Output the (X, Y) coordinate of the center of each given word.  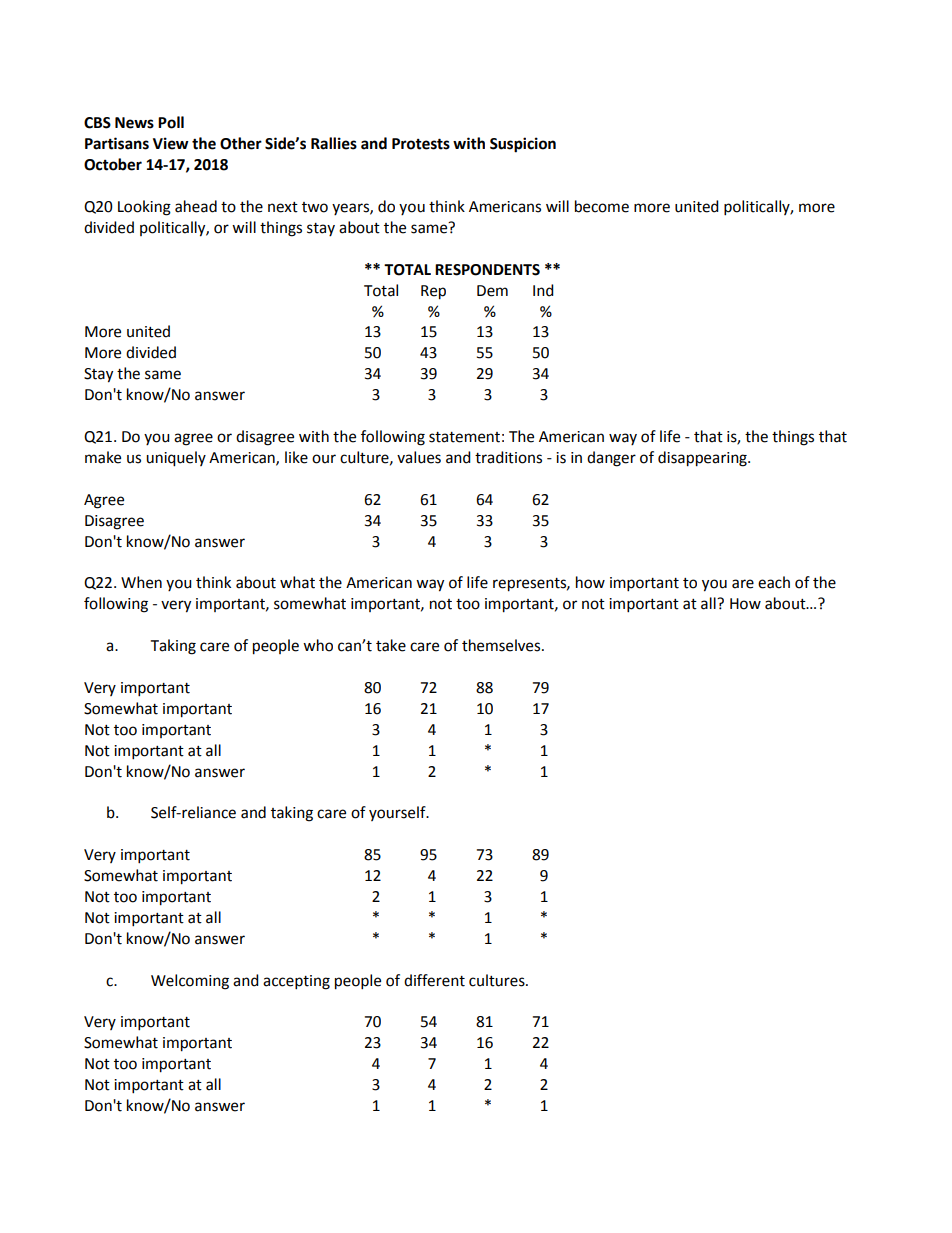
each (774, 582)
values (419, 457)
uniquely (176, 459)
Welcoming (190, 982)
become (602, 206)
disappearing (703, 459)
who (318, 645)
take (391, 645)
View (171, 143)
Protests (421, 144)
